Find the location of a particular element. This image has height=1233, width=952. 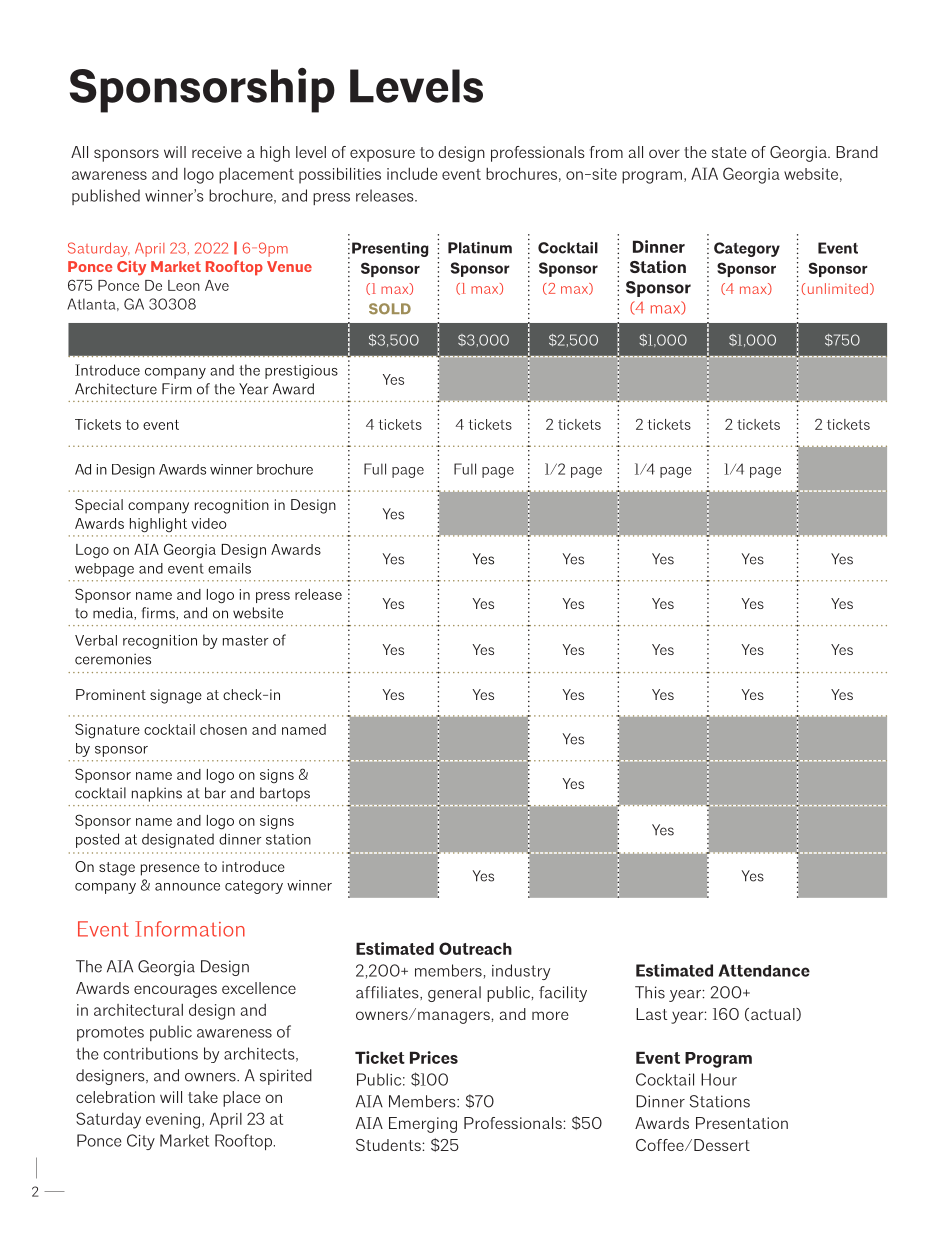

state is located at coordinates (729, 152).
